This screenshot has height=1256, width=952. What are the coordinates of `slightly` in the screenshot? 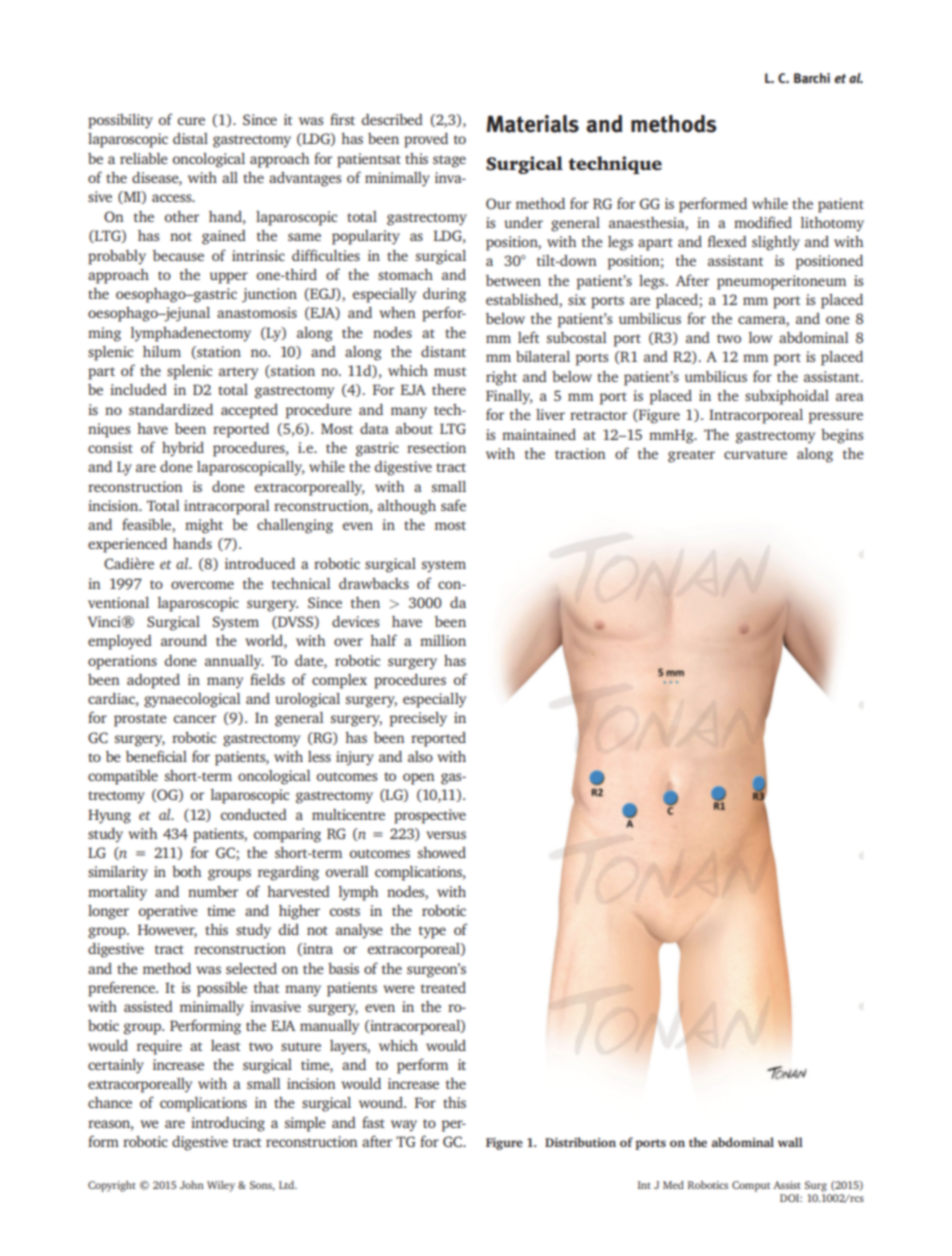 It's located at (776, 243).
